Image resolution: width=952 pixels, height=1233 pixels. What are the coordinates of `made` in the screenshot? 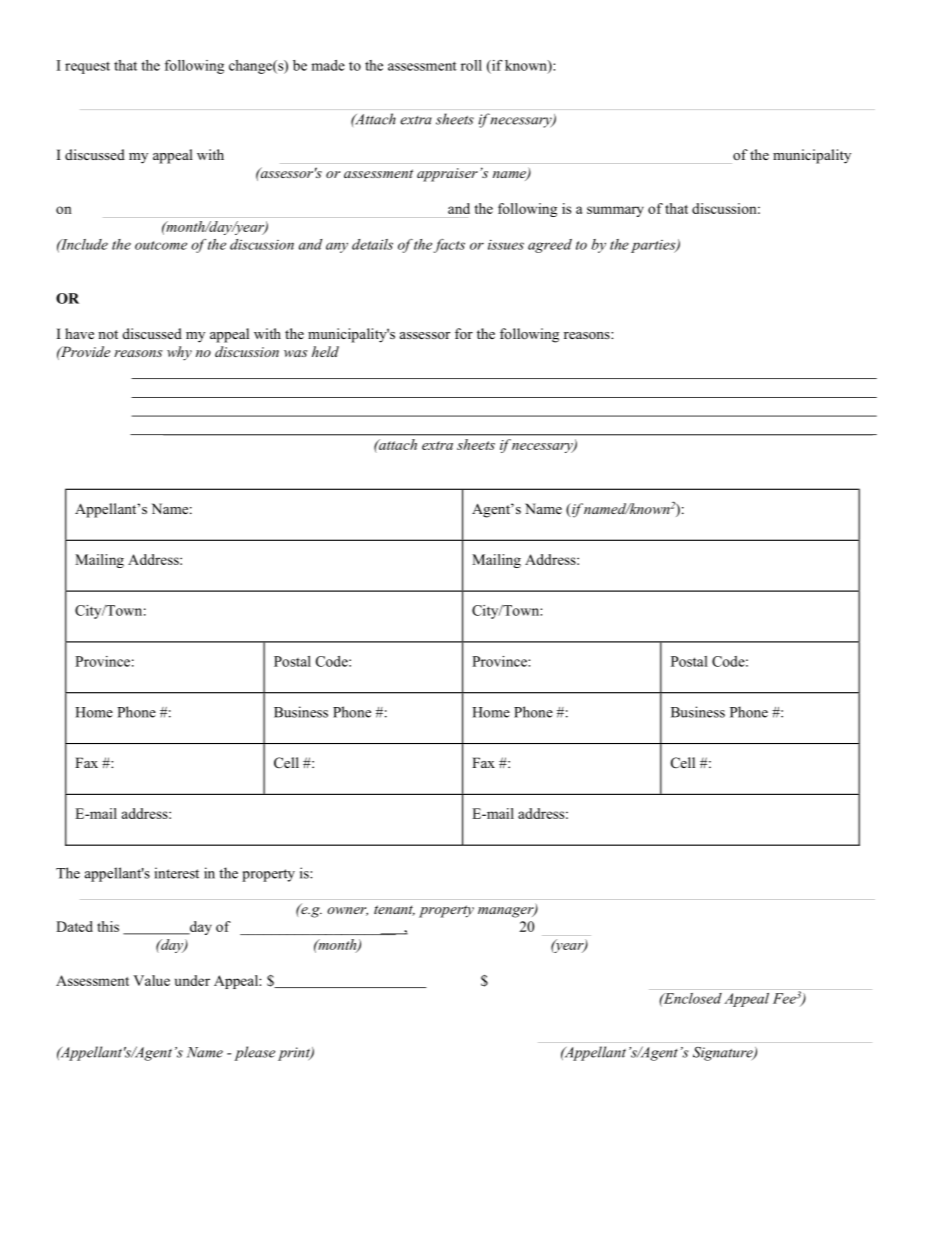 It's located at (328, 65).
